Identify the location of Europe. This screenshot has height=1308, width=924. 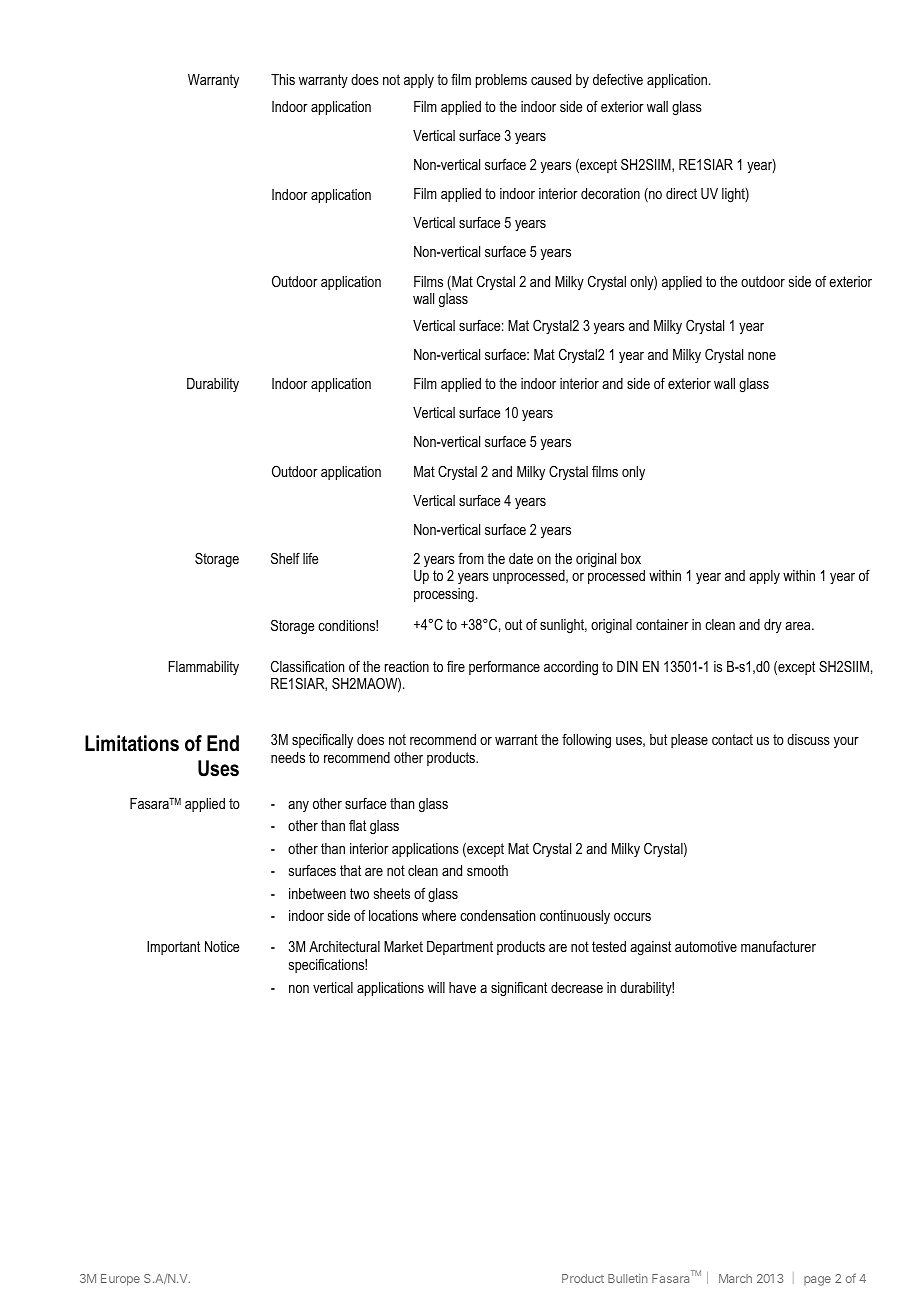
(120, 1280).
